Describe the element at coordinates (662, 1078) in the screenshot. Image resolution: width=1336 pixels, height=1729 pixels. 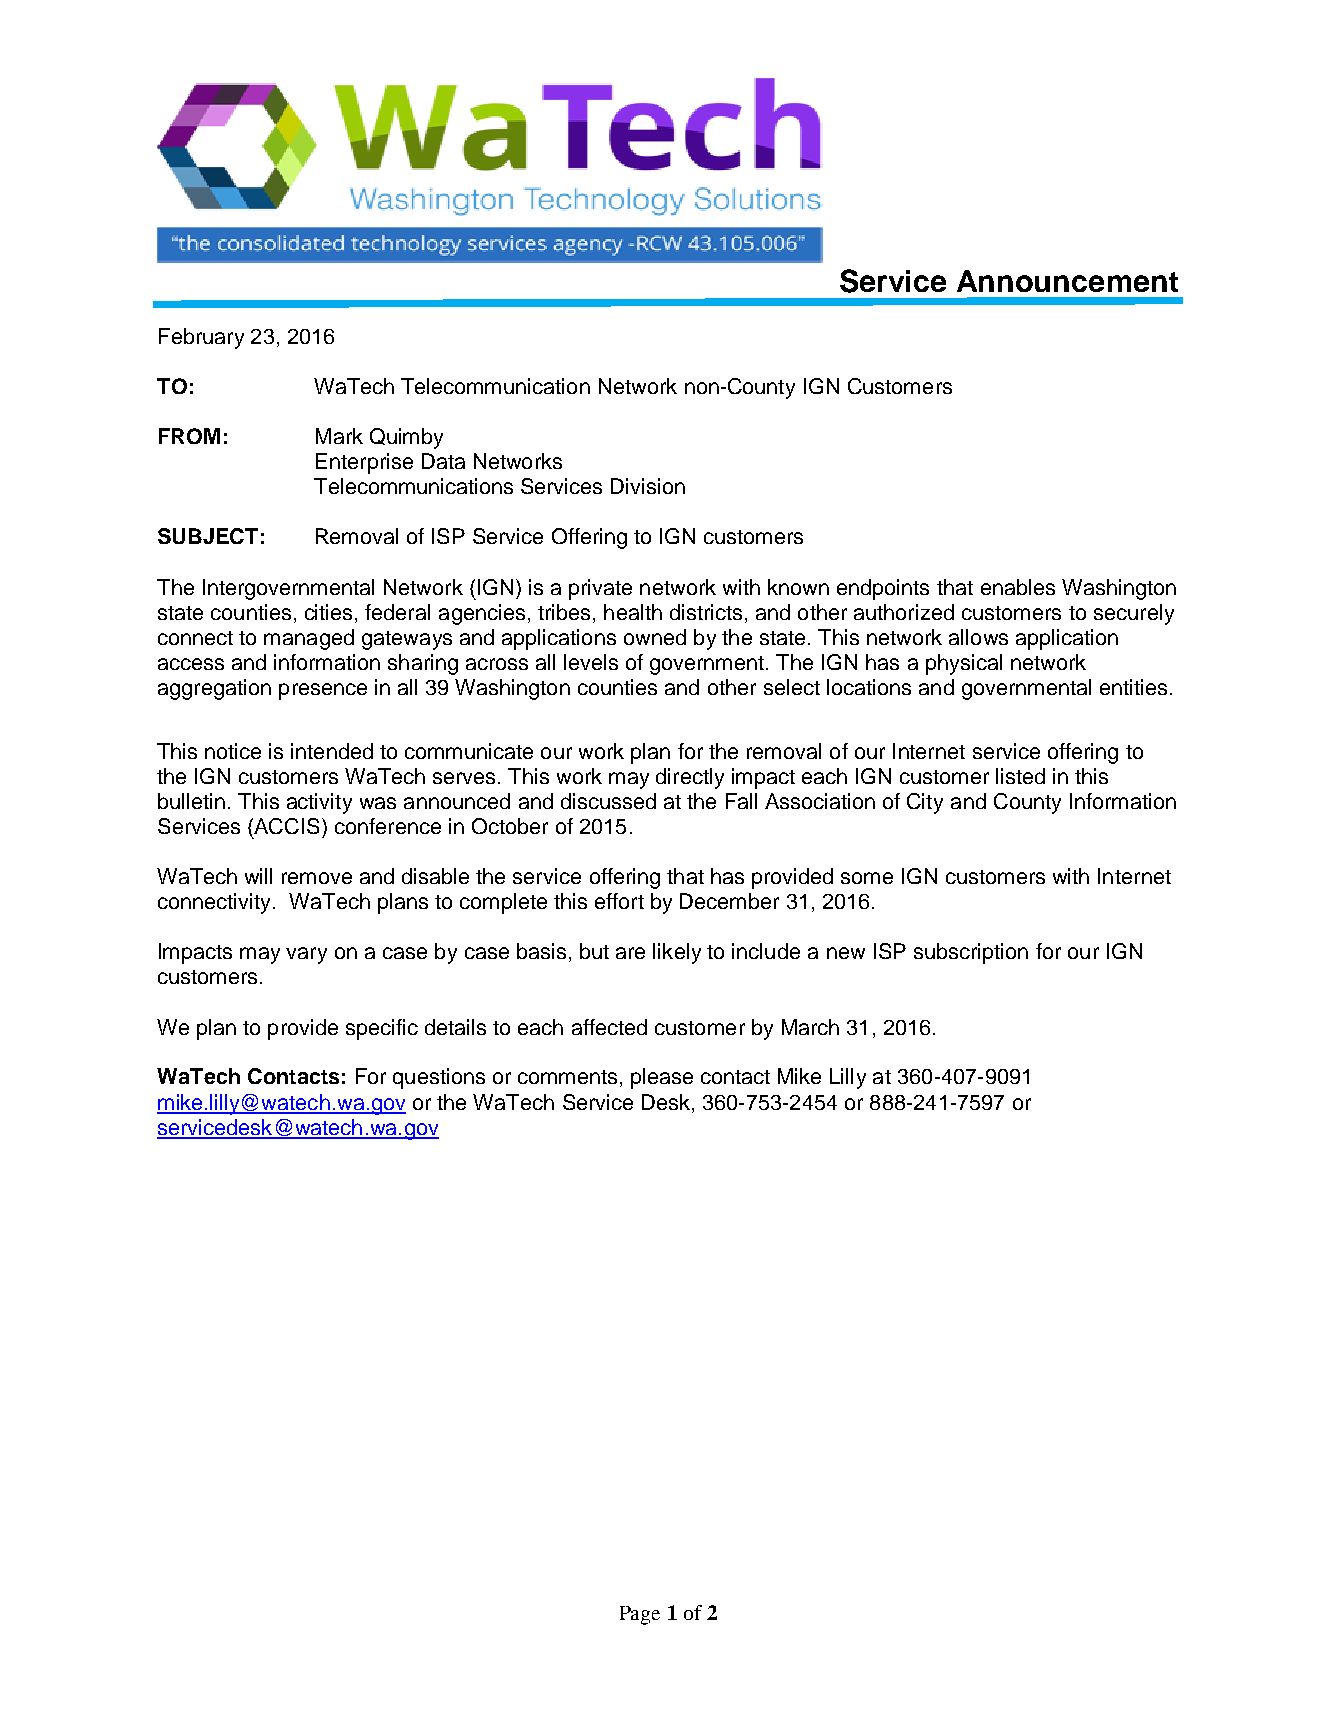
I see `please` at that location.
